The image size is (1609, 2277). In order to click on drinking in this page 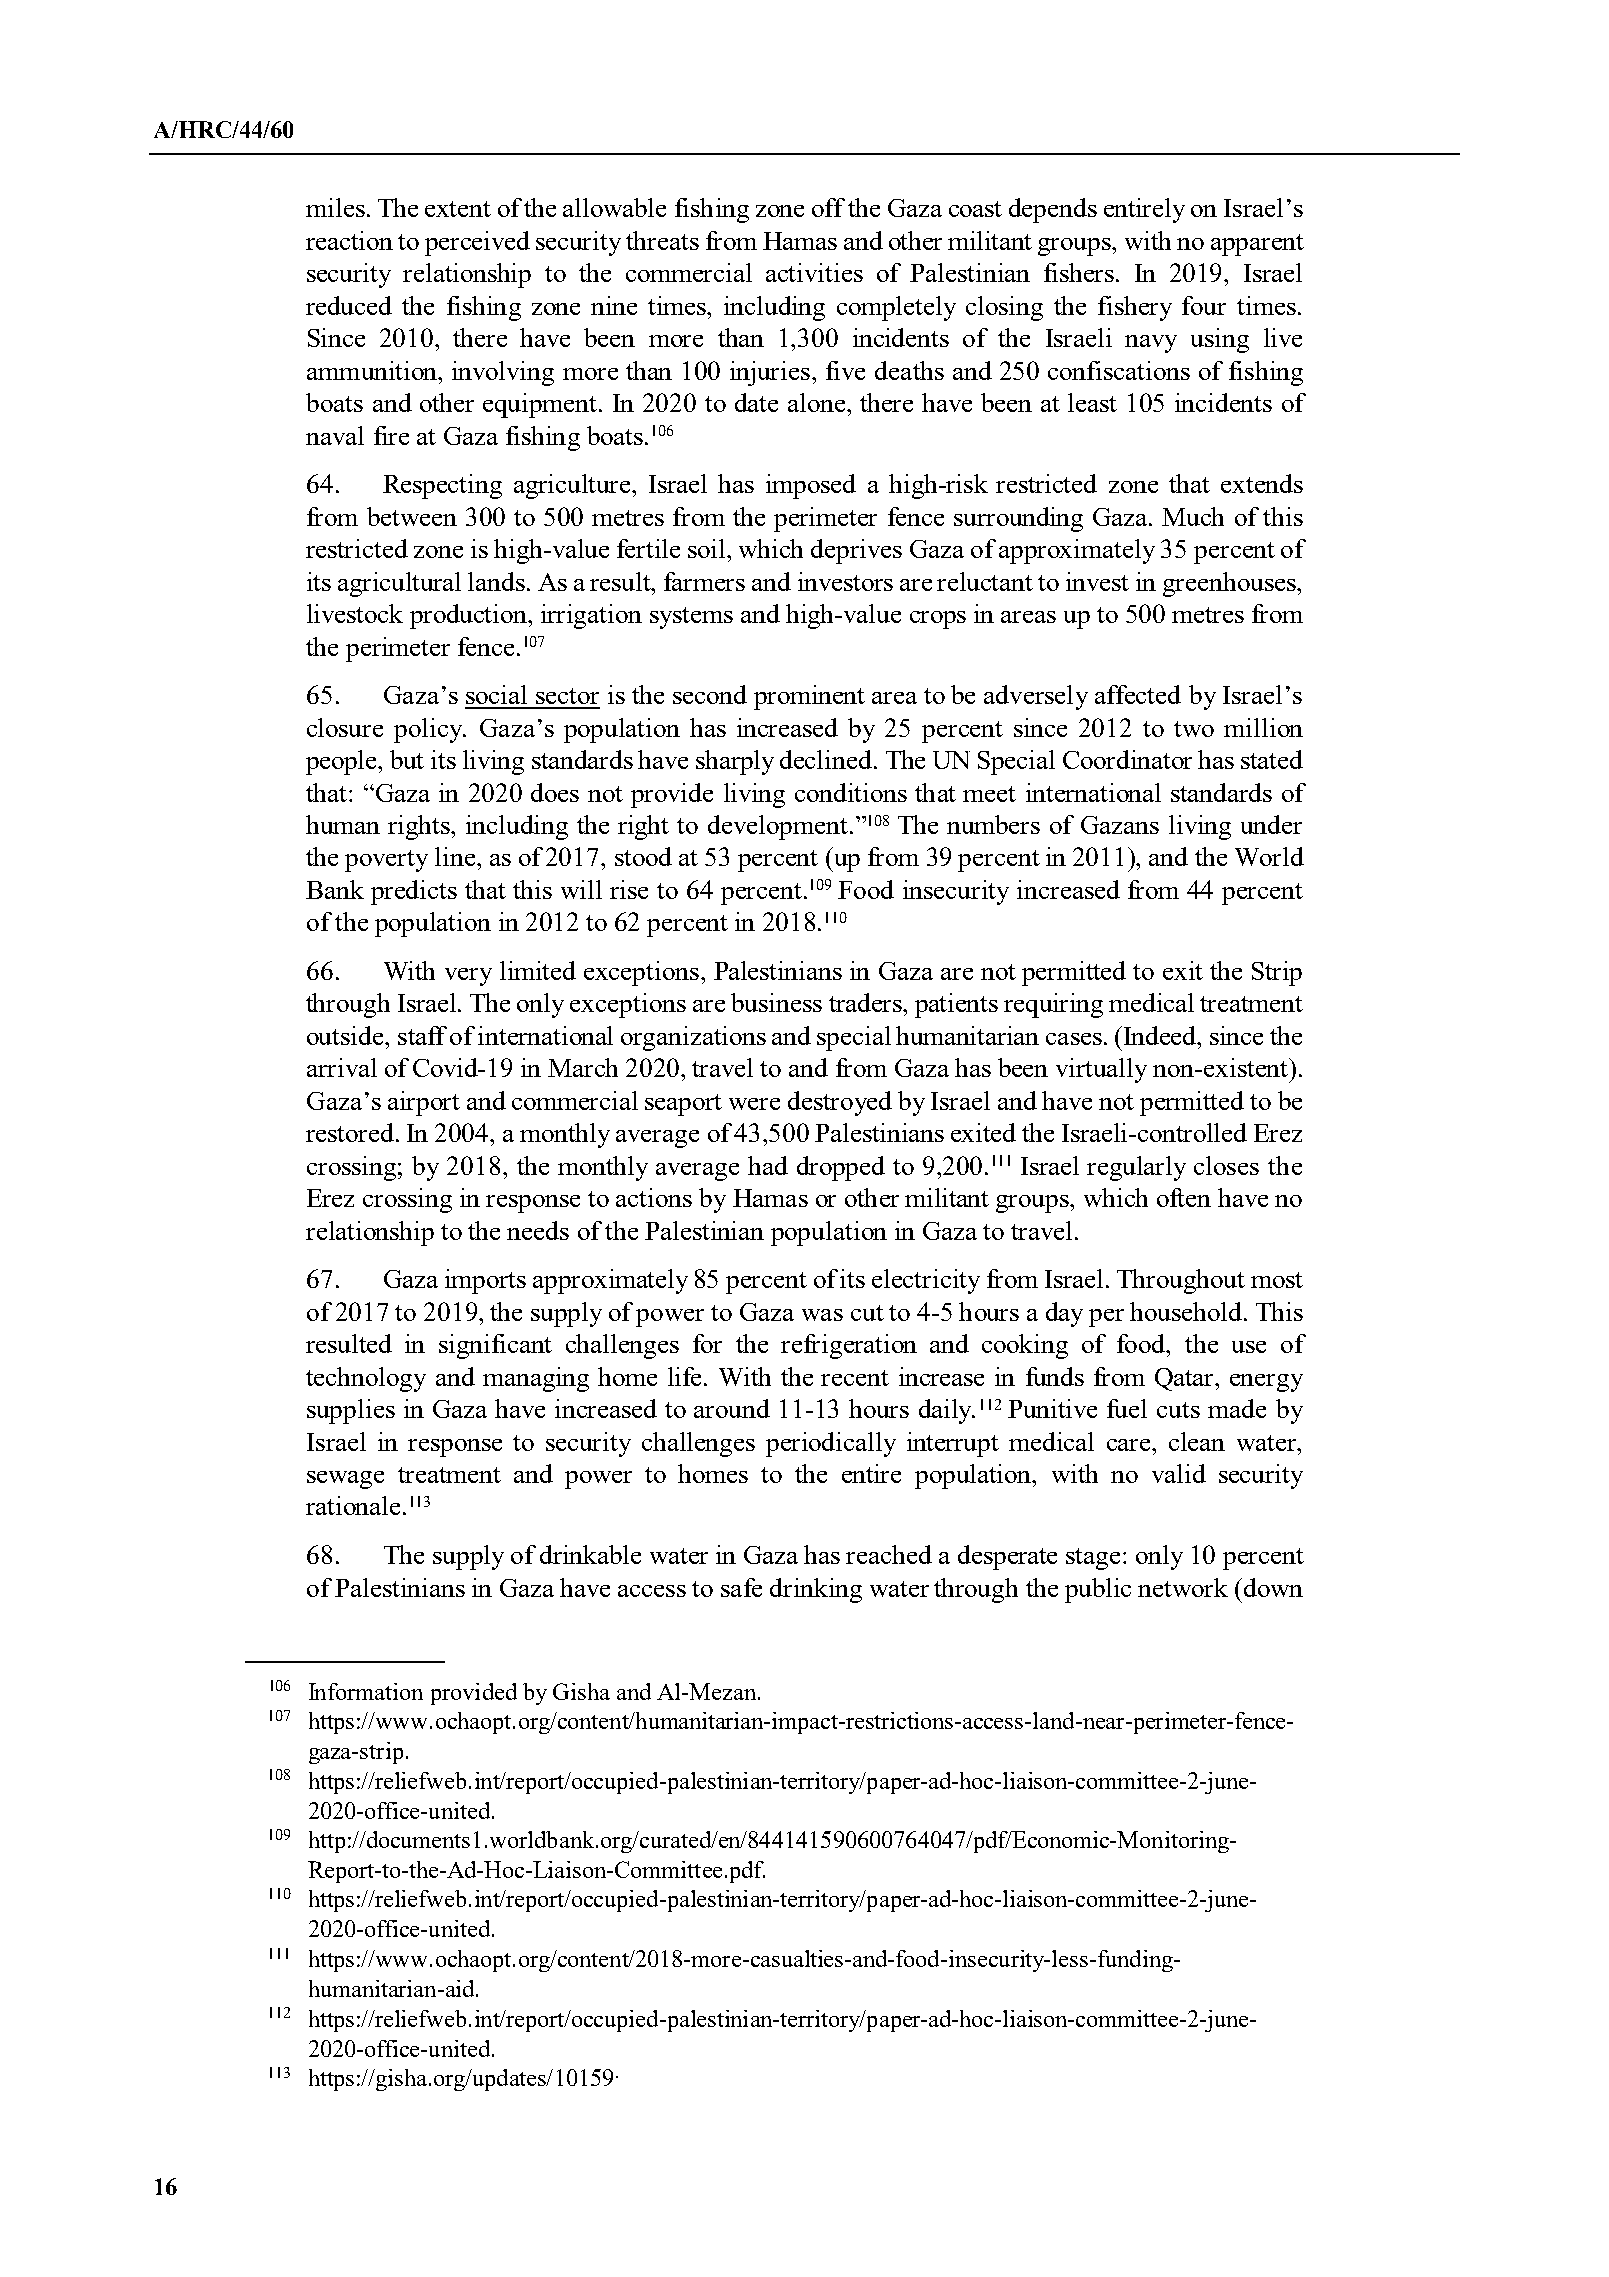, I will do `click(816, 1590)`.
